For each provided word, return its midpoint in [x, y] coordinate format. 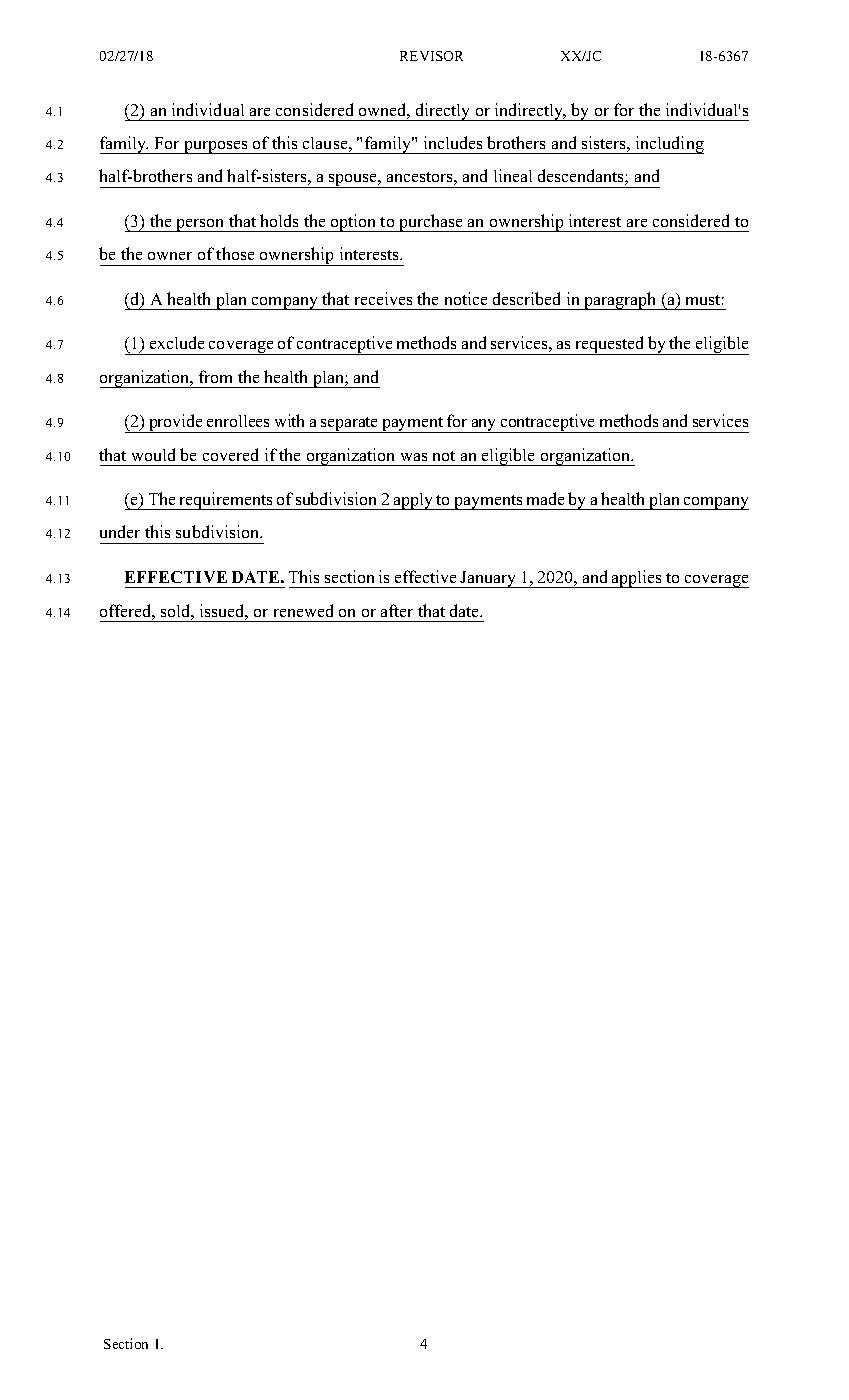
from [215, 376]
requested [610, 345]
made [545, 498]
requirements [226, 501]
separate [350, 425]
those [235, 253]
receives [383, 298]
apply [414, 501]
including [669, 145]
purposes [216, 147]
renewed [303, 610]
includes [453, 142]
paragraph [620, 301]
